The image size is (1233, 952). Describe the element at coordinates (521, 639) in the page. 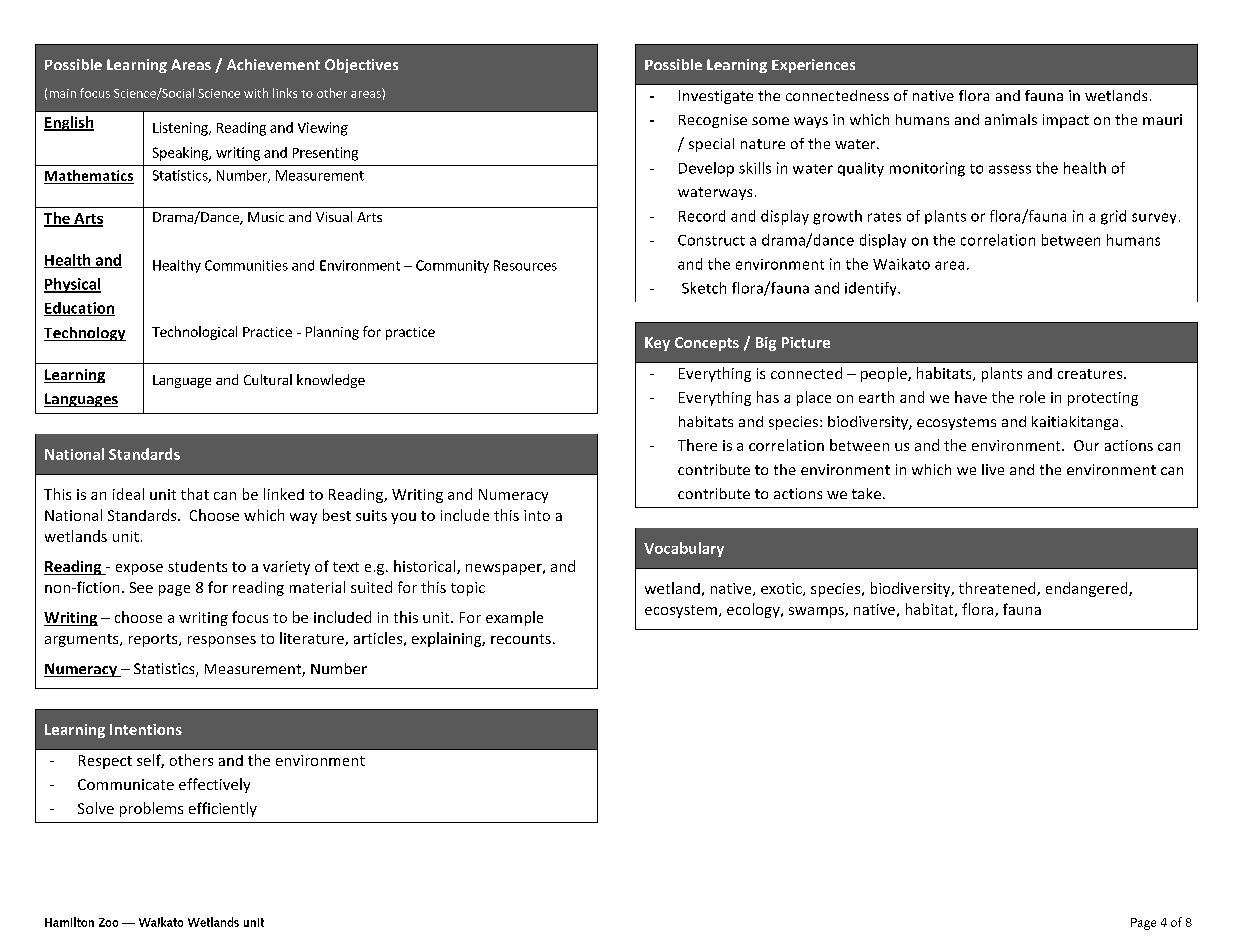

I see `recounts` at that location.
